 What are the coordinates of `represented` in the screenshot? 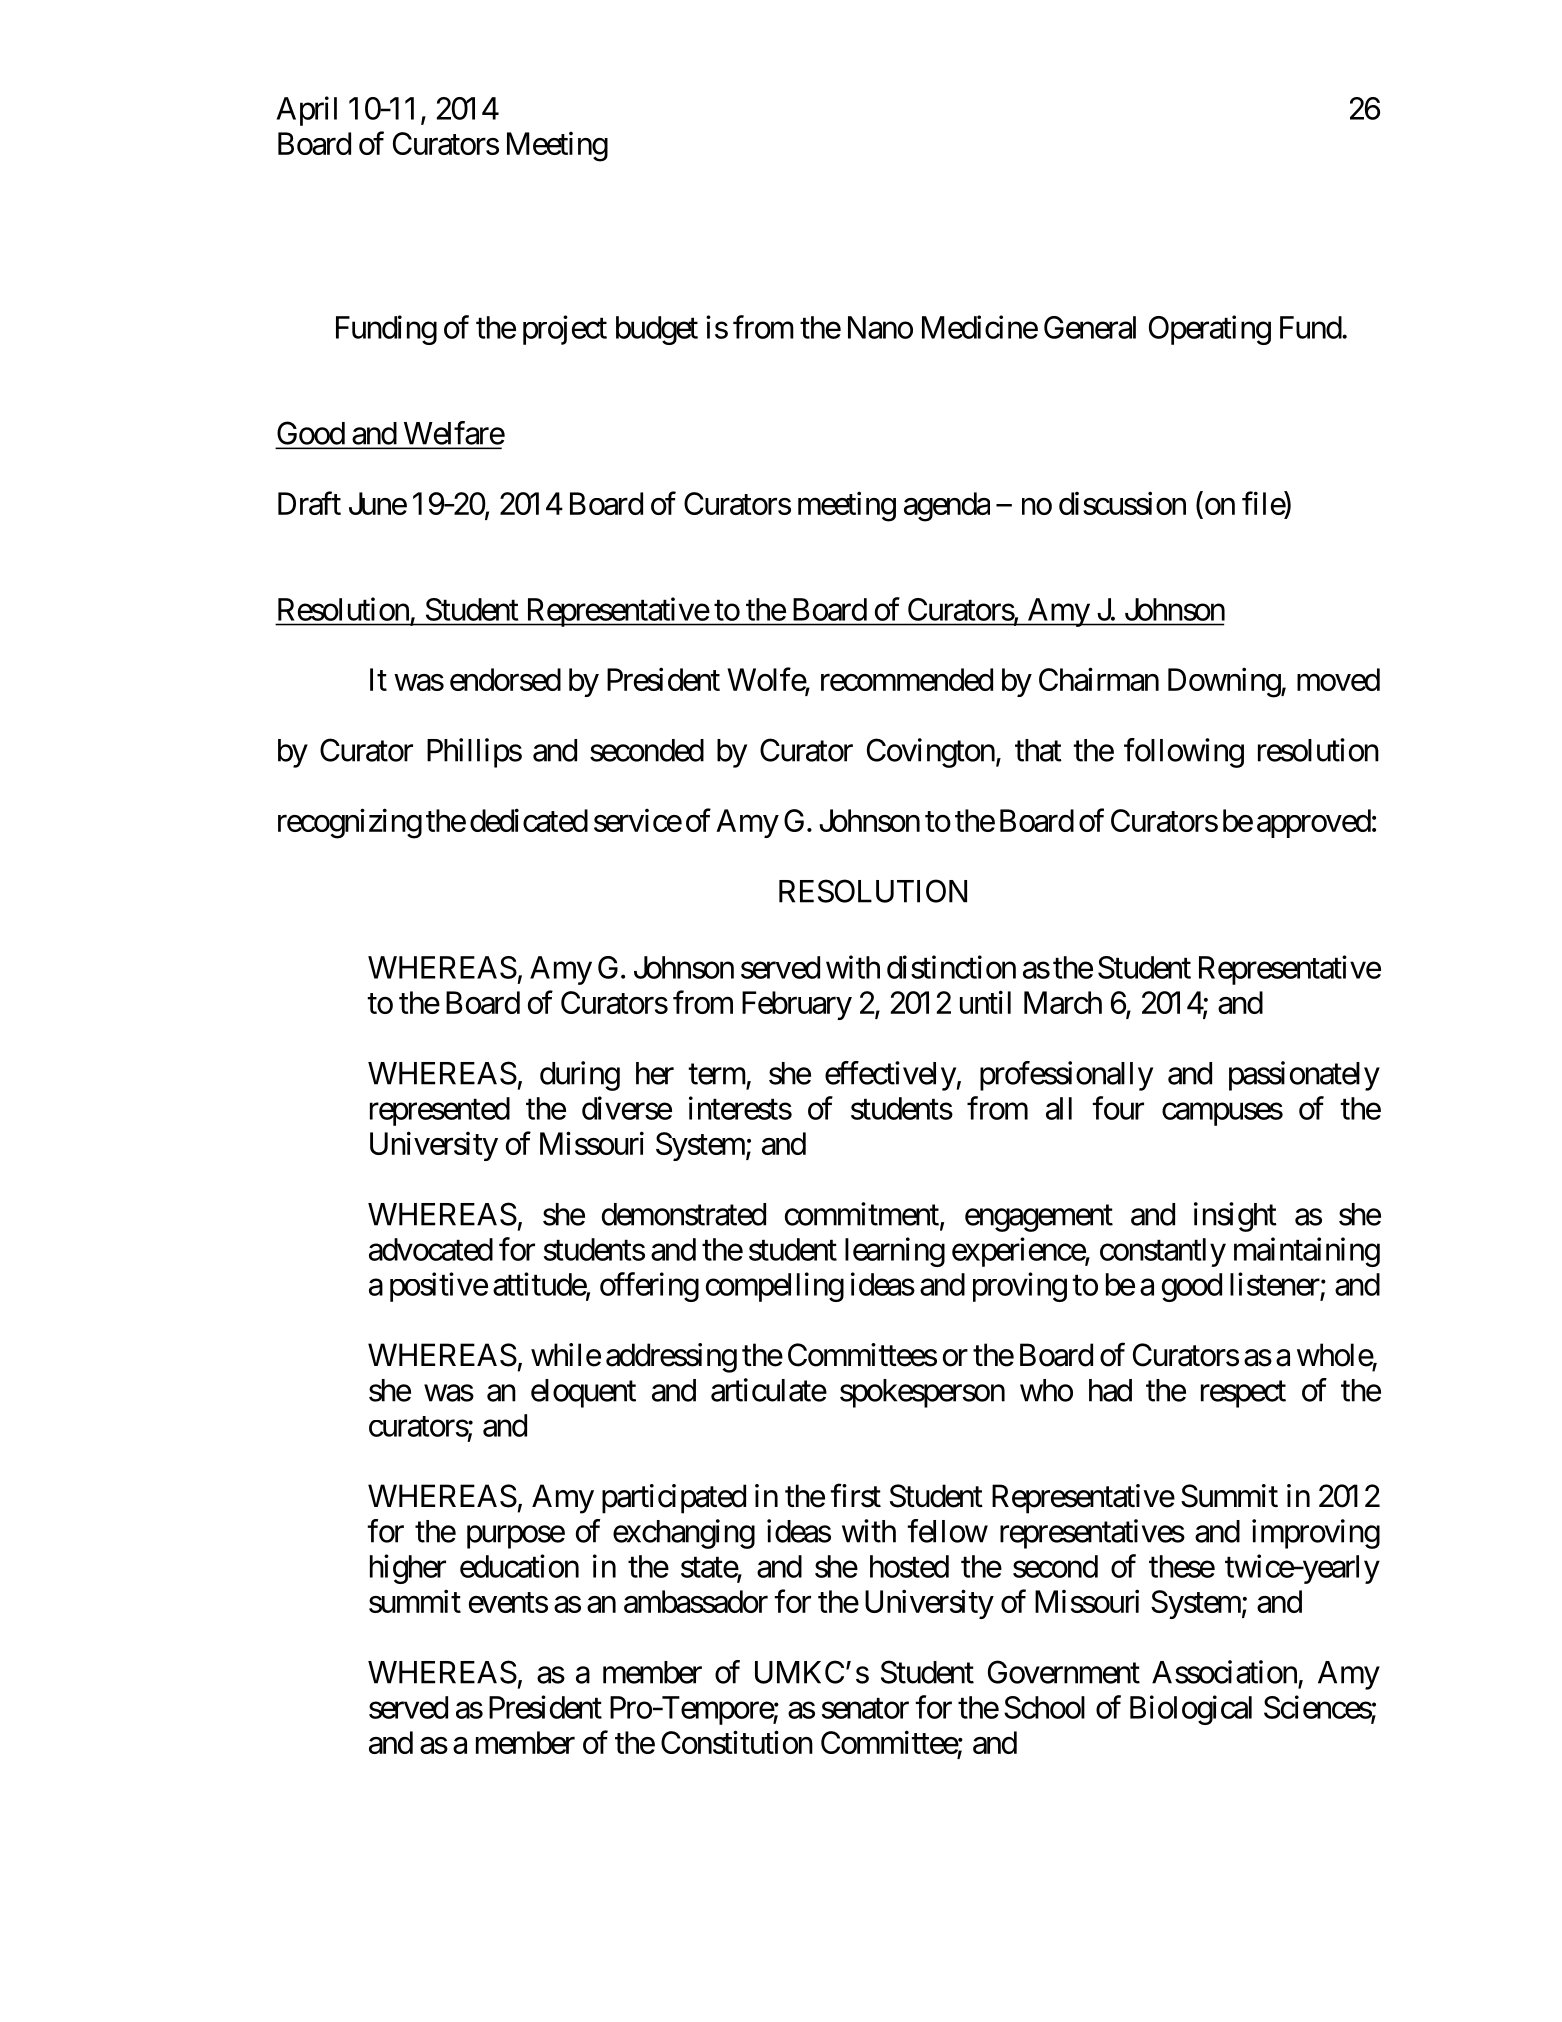 It's located at (440, 1111).
